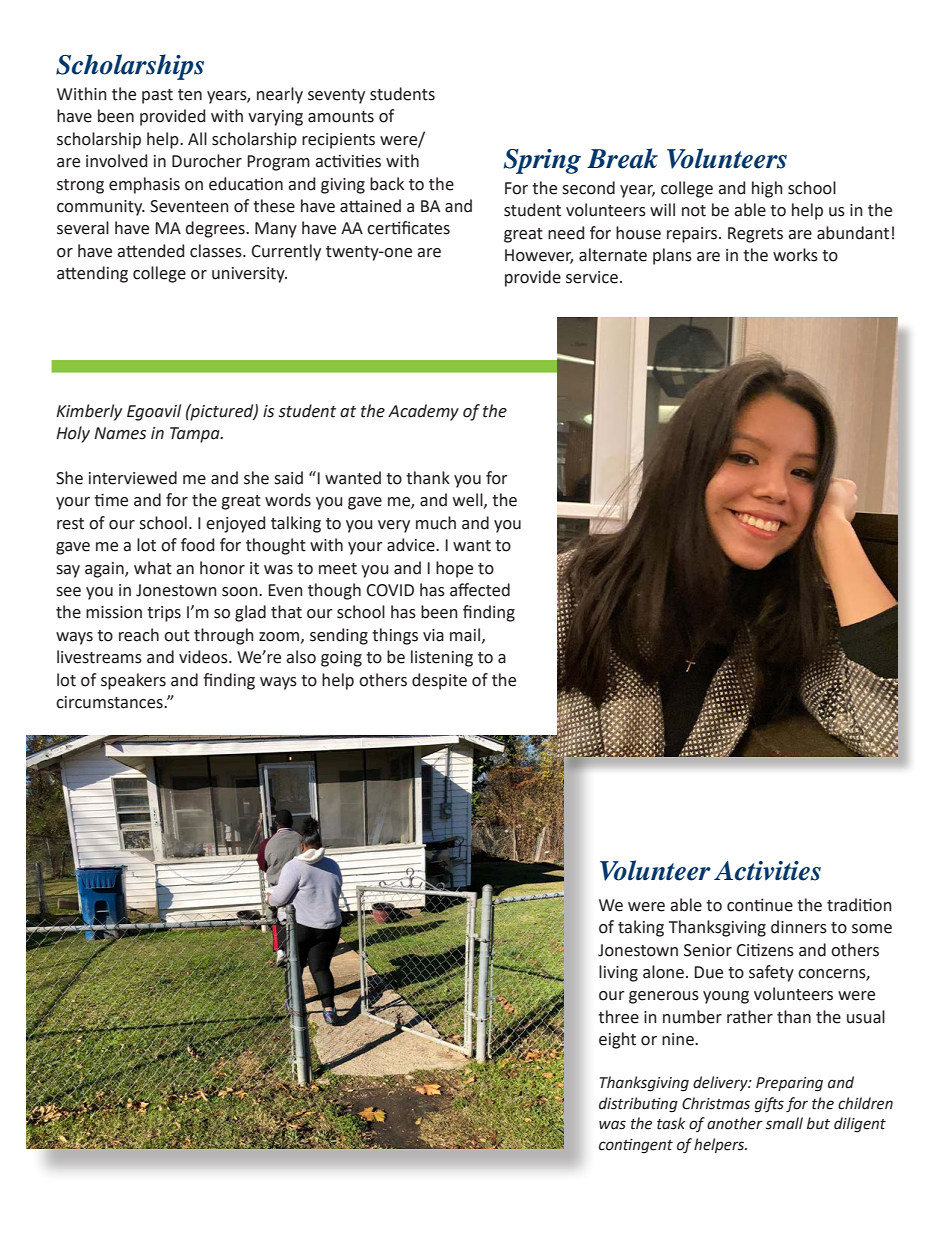  What do you see at coordinates (795, 255) in the image?
I see `works` at bounding box center [795, 255].
